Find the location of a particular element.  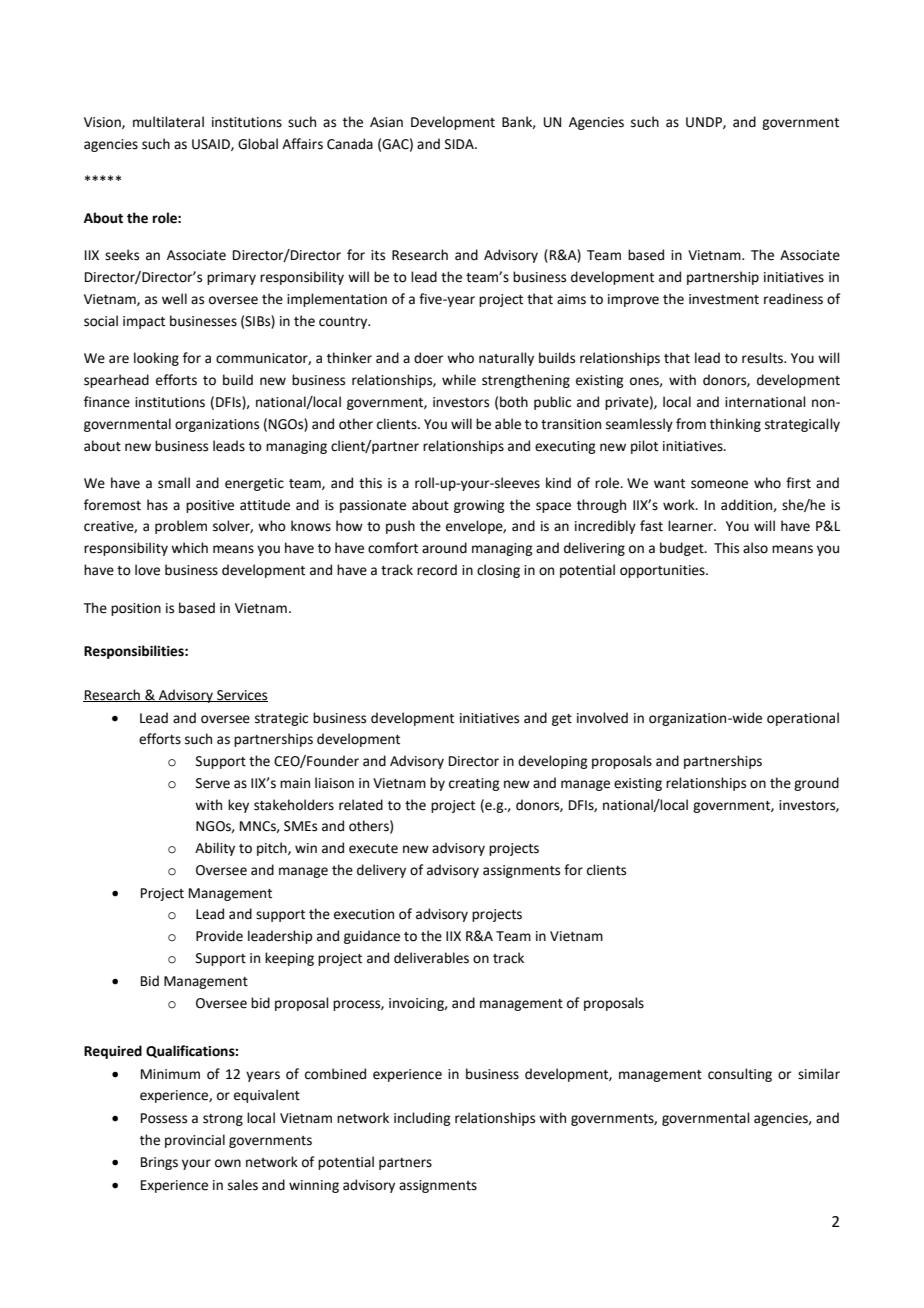

Asian is located at coordinates (386, 122).
